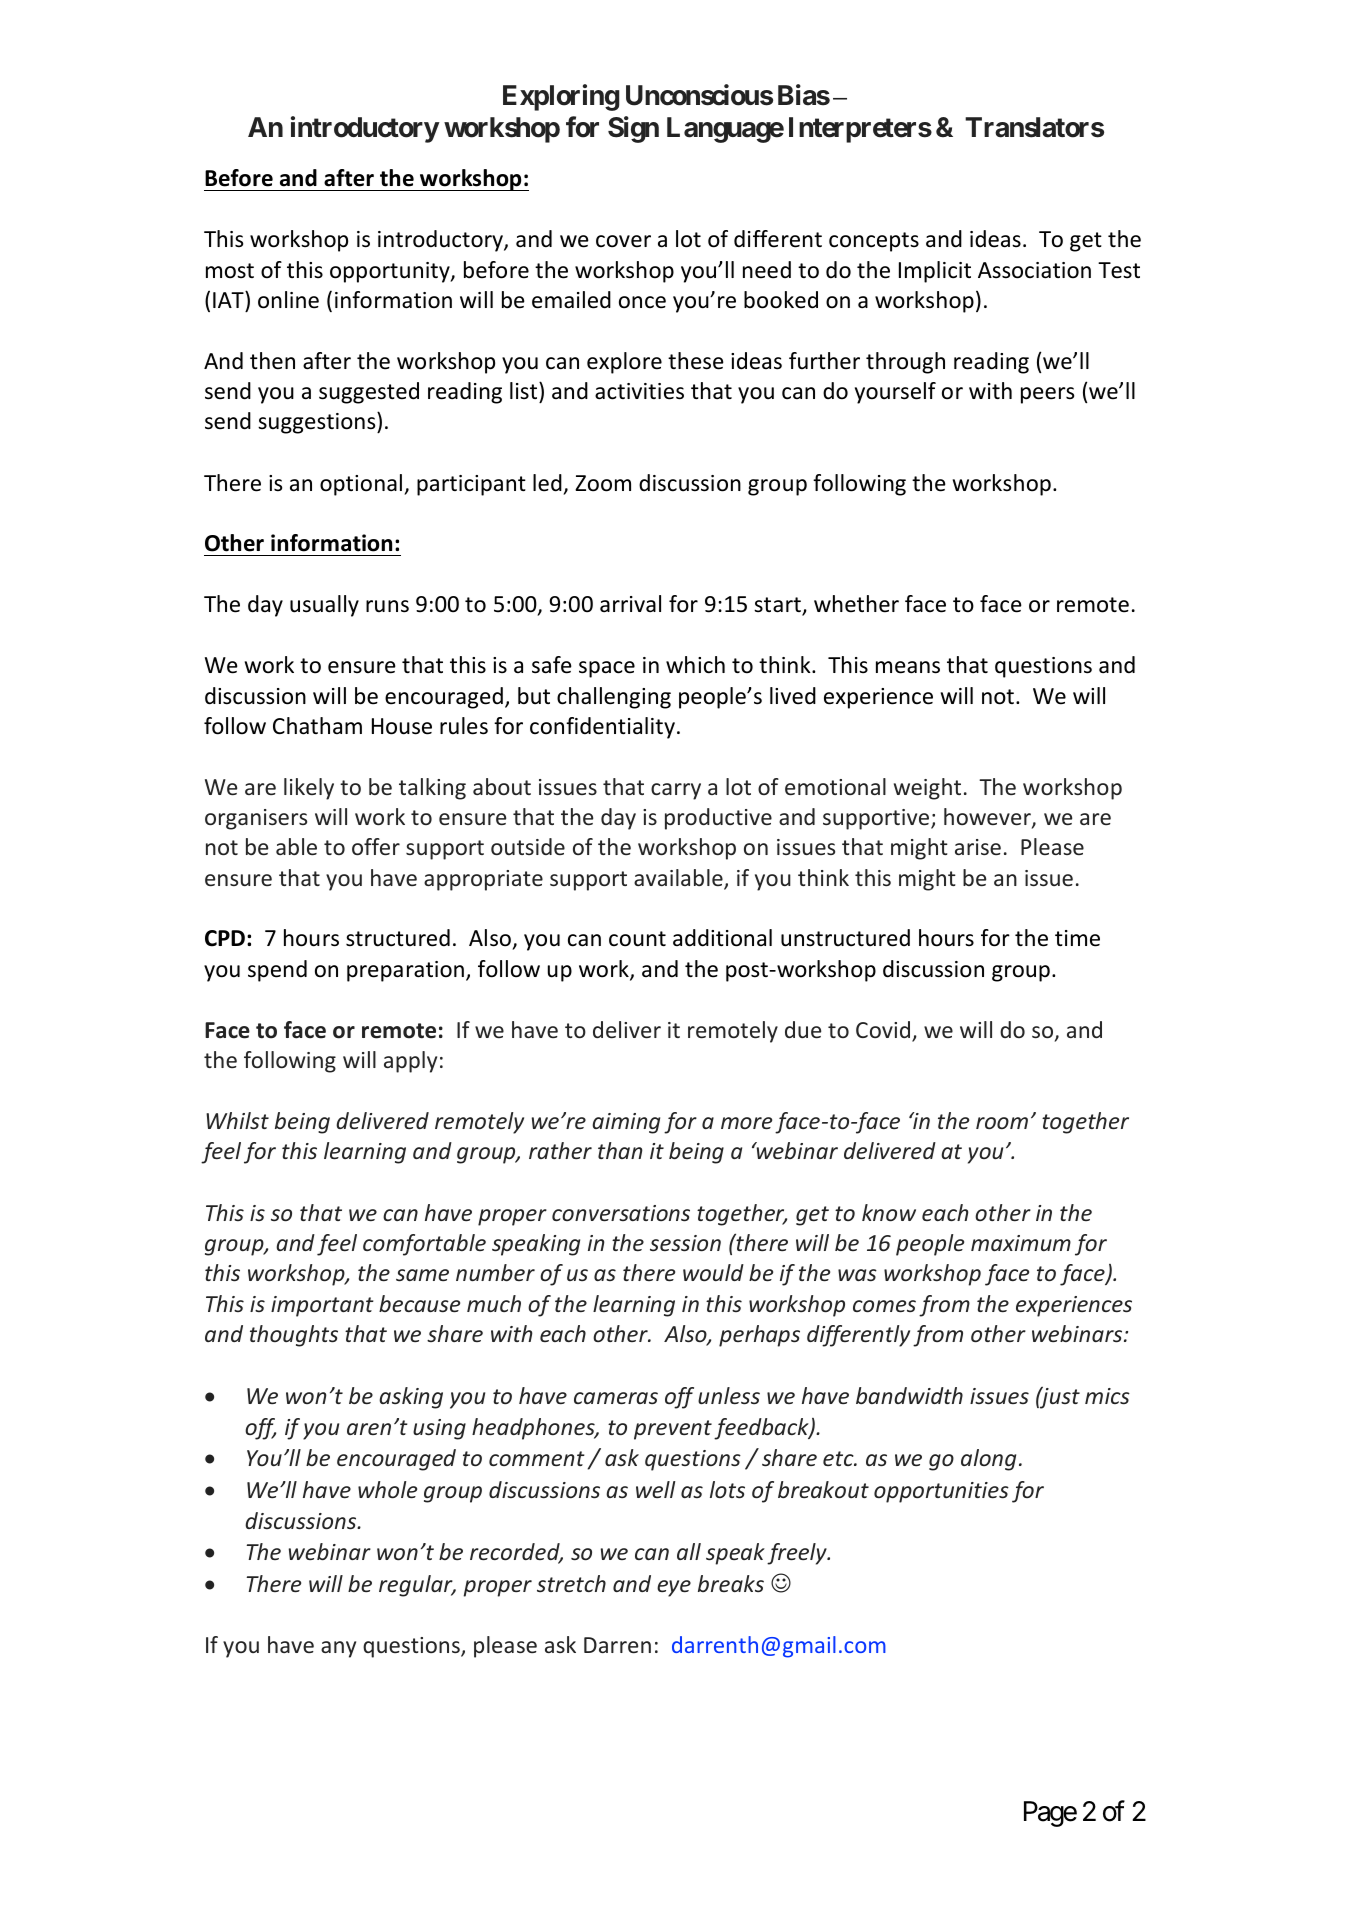 This page has height=1907, width=1348. Describe the element at coordinates (1047, 395) in the page. I see `peers` at that location.
